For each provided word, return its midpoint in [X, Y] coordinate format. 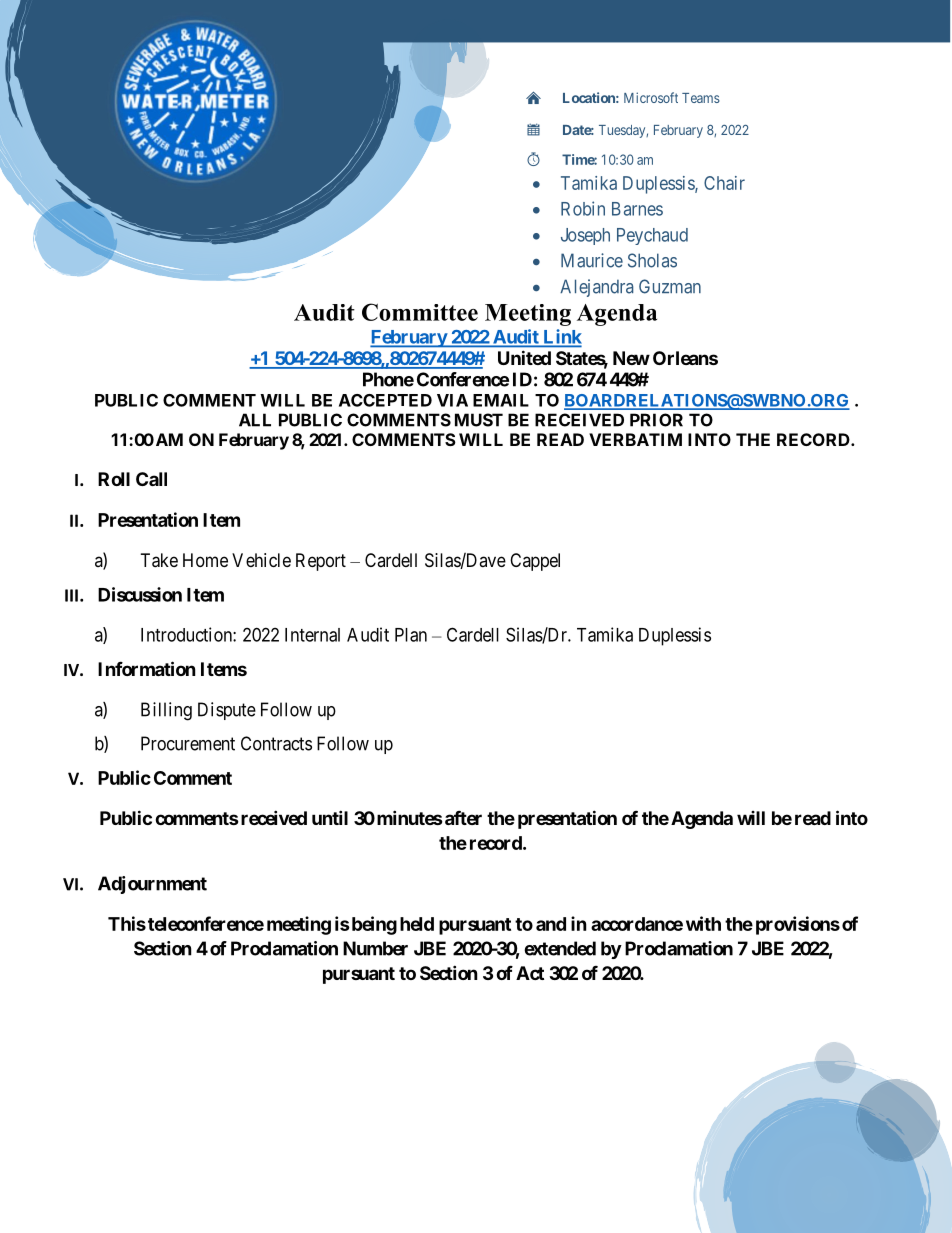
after [462, 818]
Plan [411, 635]
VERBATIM [635, 439]
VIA [452, 400]
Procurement [188, 743]
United [524, 357]
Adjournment [152, 885]
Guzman [670, 286]
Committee [420, 312]
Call [151, 479]
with [703, 923]
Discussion [140, 594]
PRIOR [656, 420]
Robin [583, 208]
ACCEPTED [385, 400]
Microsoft [651, 97]
